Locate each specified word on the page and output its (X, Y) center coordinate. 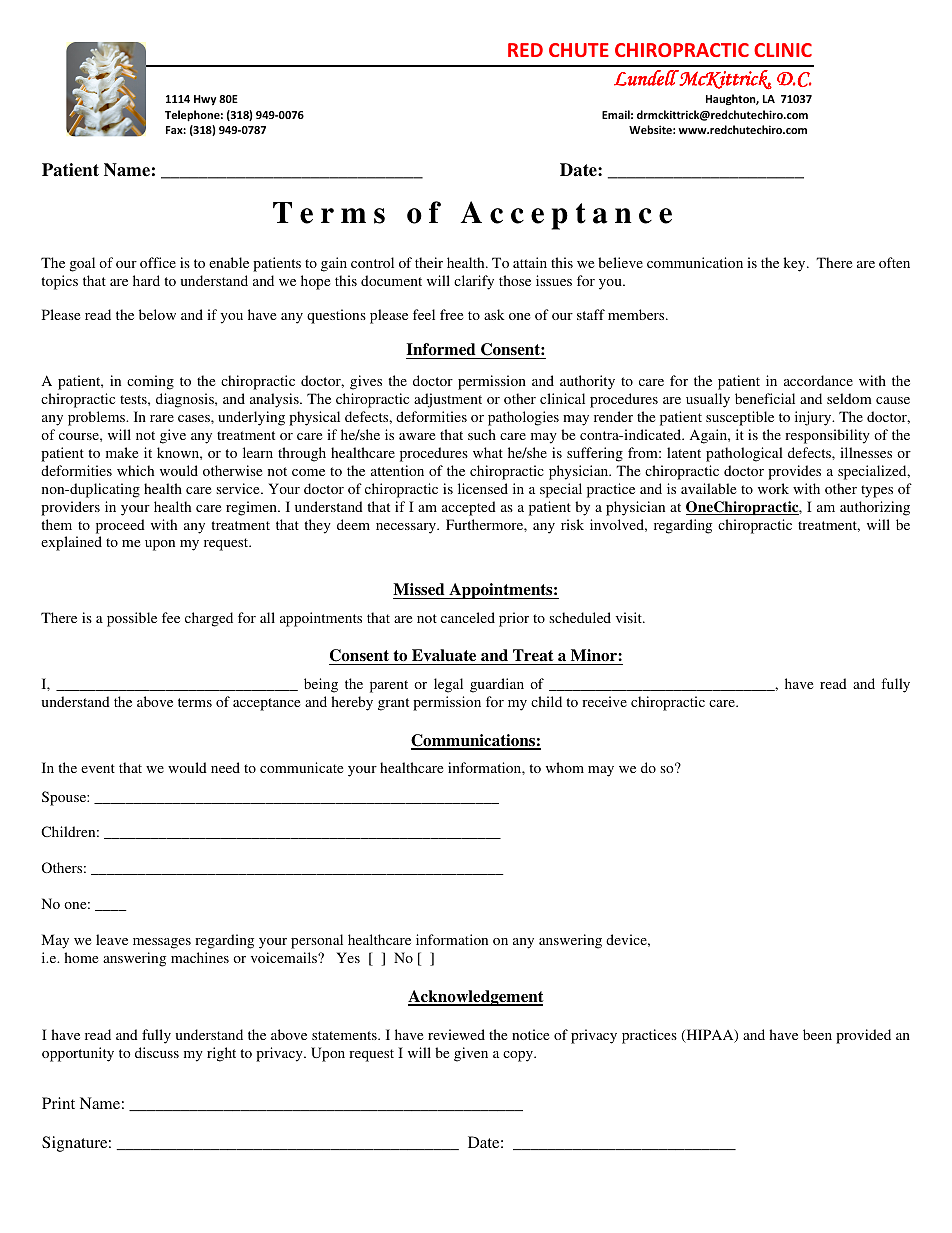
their (429, 262)
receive (604, 701)
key (795, 264)
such (482, 434)
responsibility (827, 436)
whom (565, 767)
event (98, 768)
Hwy (205, 100)
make (122, 452)
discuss (157, 1052)
